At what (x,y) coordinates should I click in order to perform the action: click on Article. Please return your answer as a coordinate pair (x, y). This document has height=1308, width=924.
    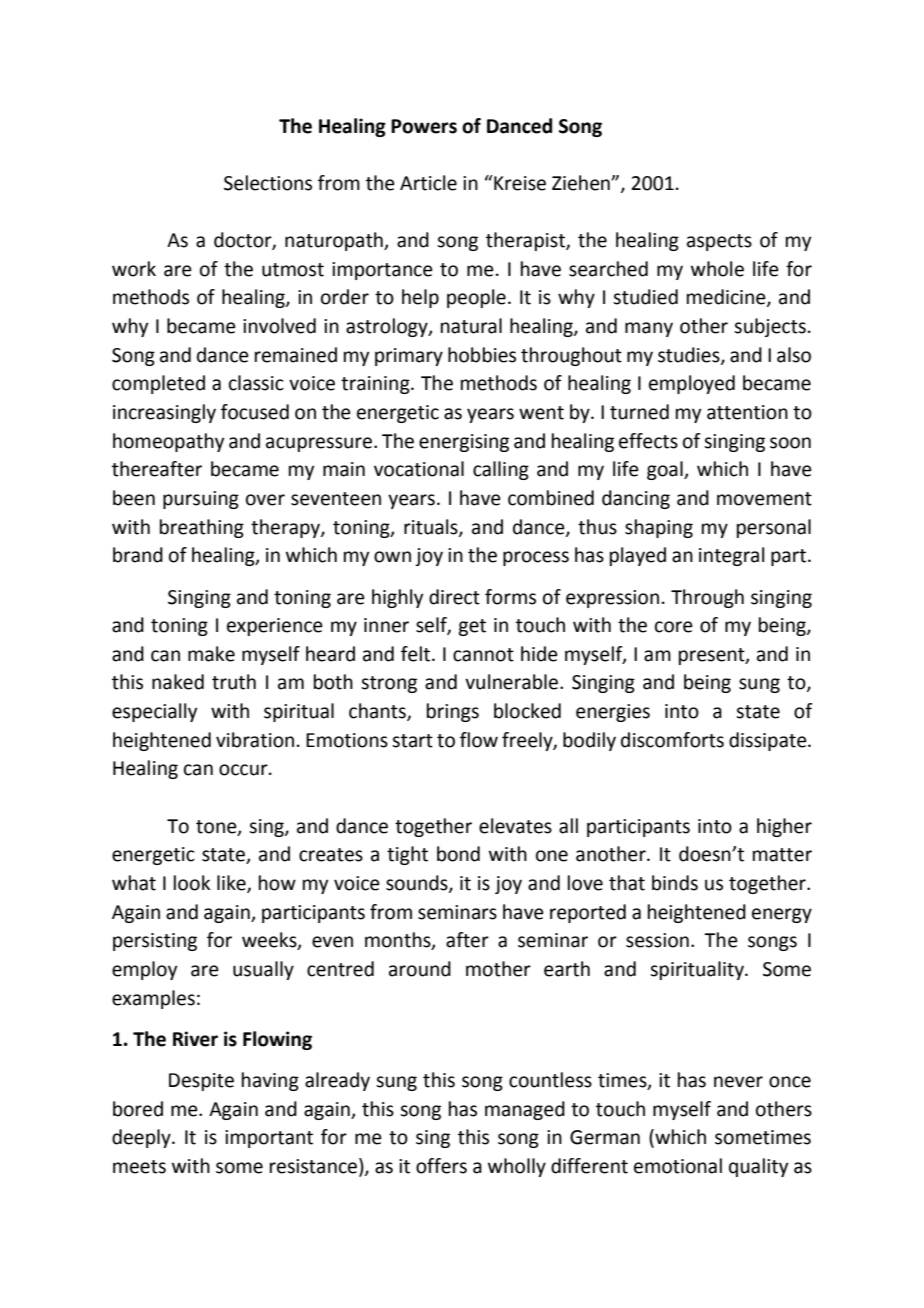
    Looking at the image, I should click on (428, 183).
